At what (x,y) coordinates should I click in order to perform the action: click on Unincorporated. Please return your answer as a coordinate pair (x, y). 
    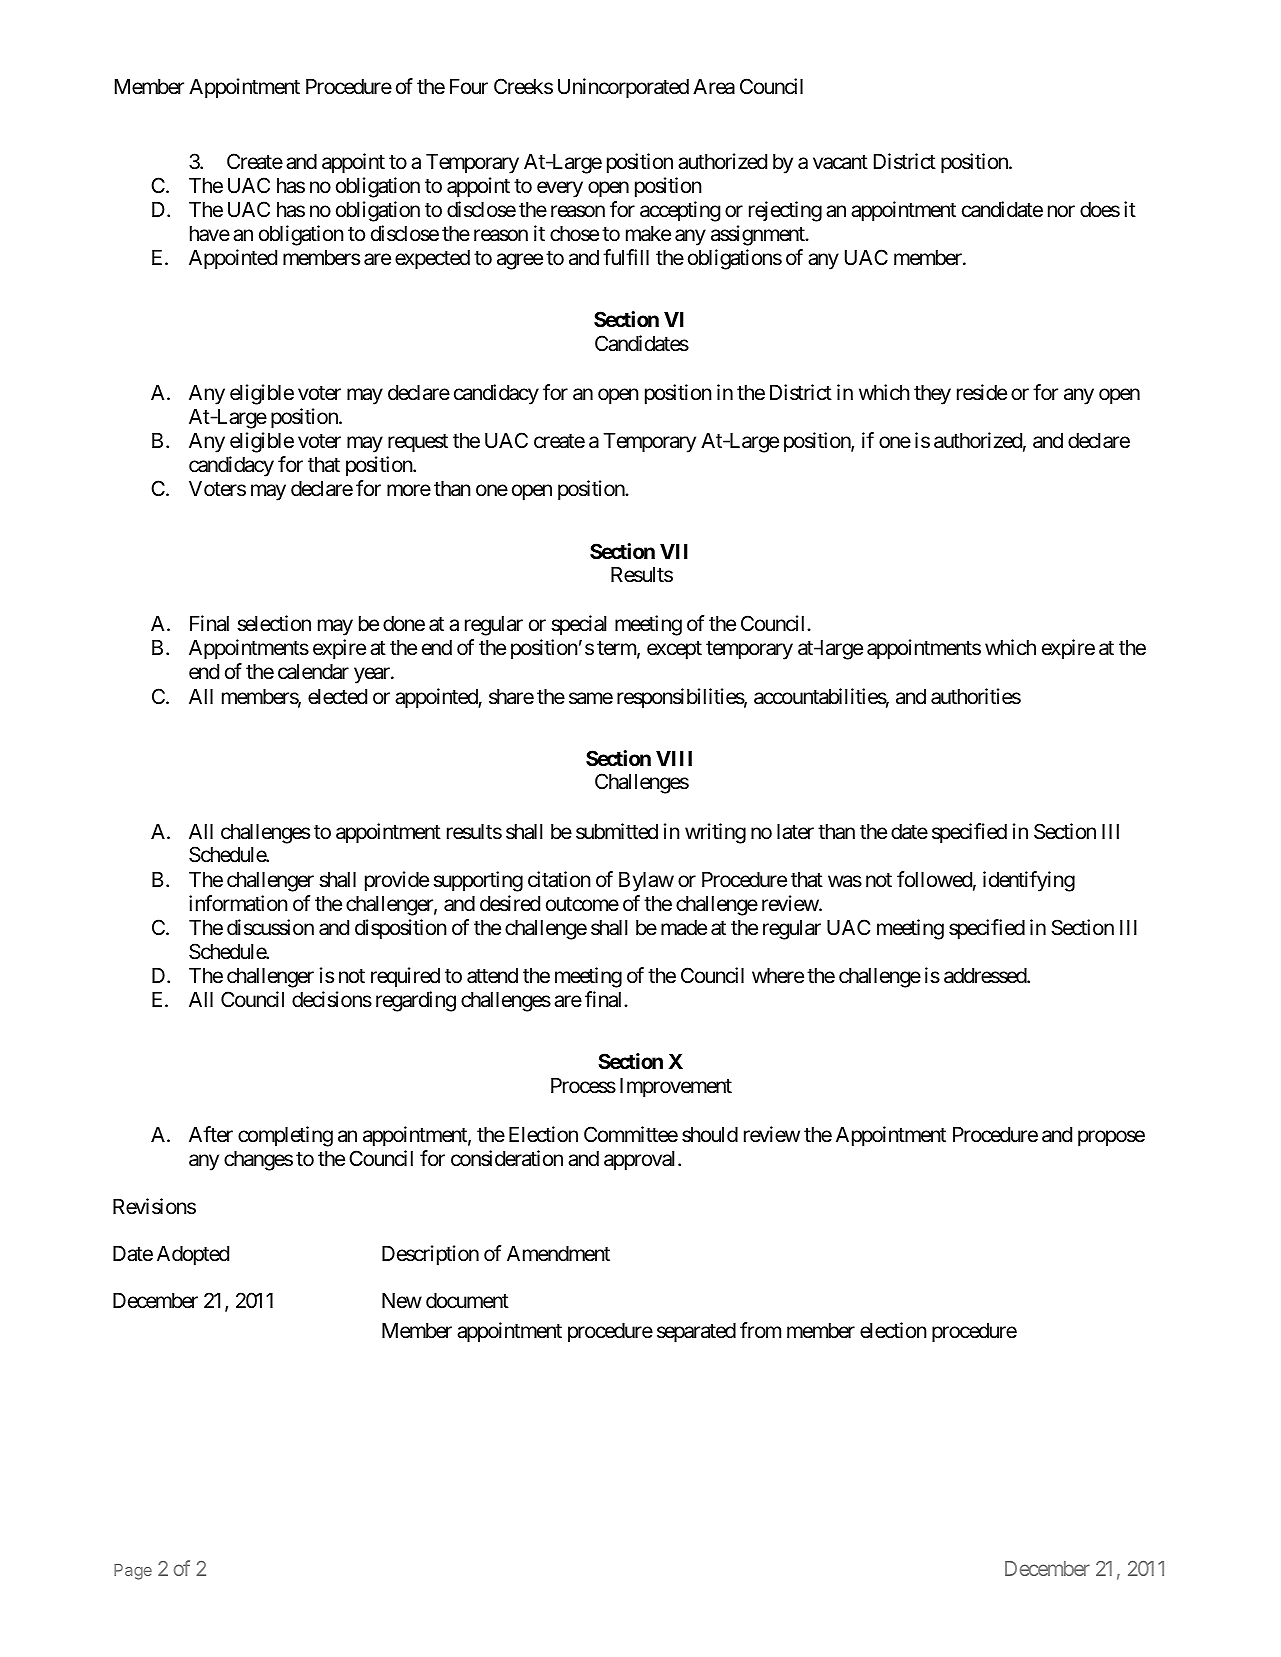
    Looking at the image, I should click on (623, 88).
